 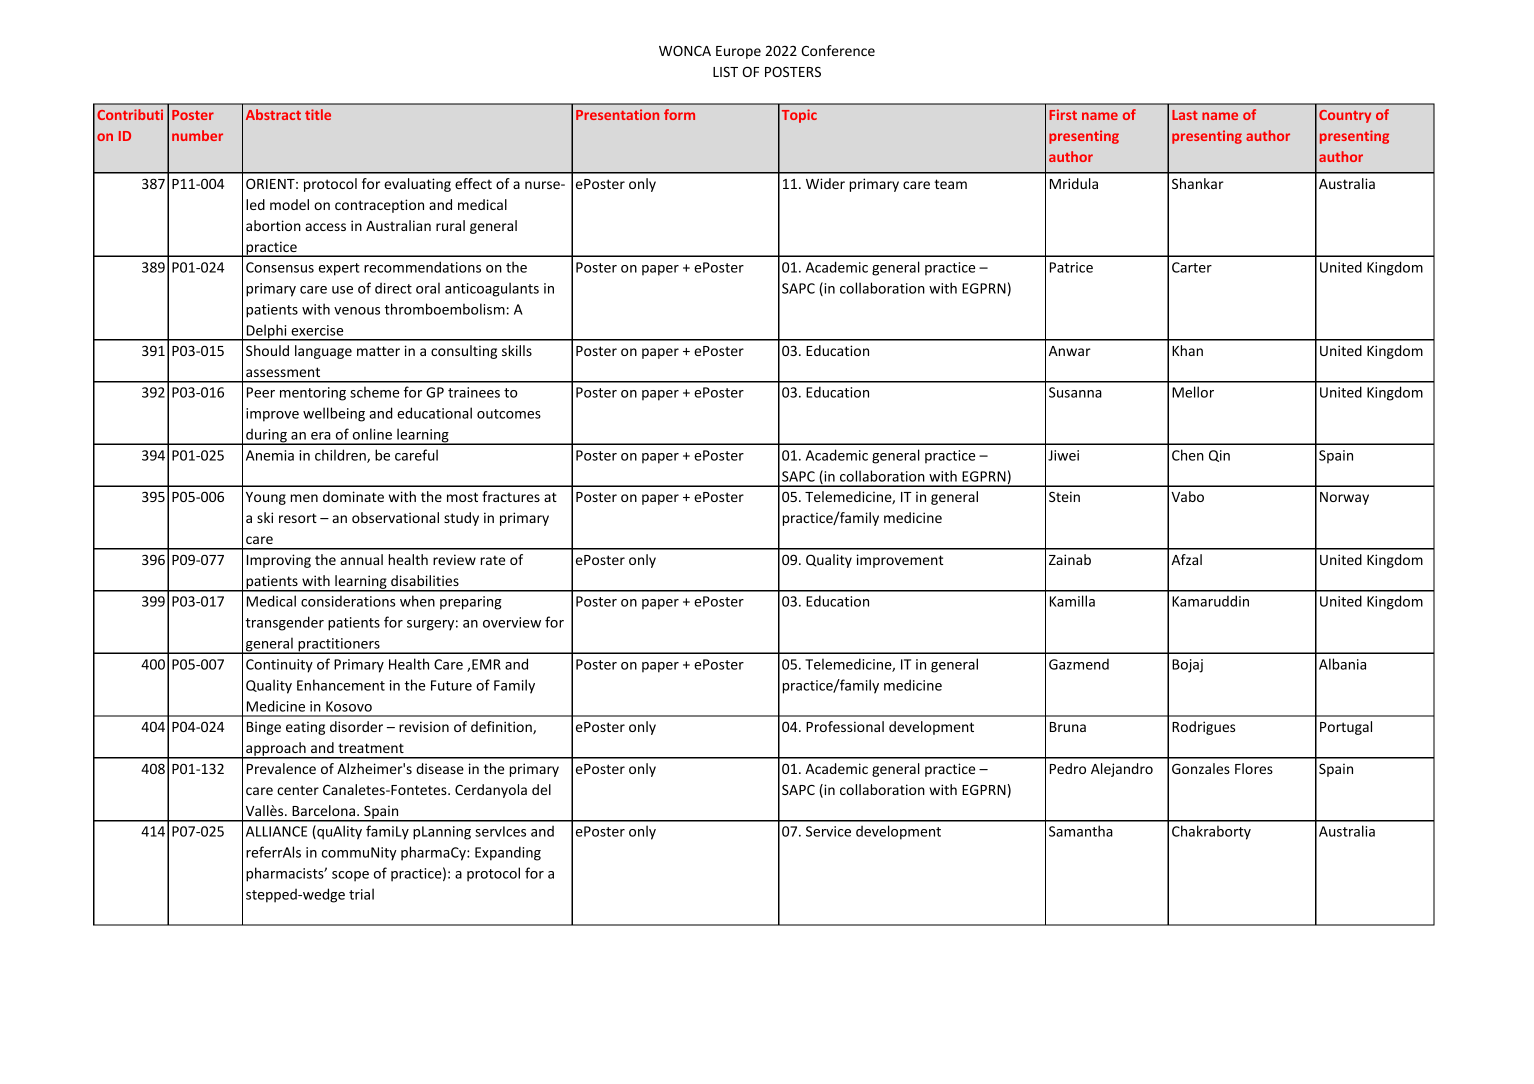 What do you see at coordinates (318, 114) in the screenshot?
I see `title` at bounding box center [318, 114].
